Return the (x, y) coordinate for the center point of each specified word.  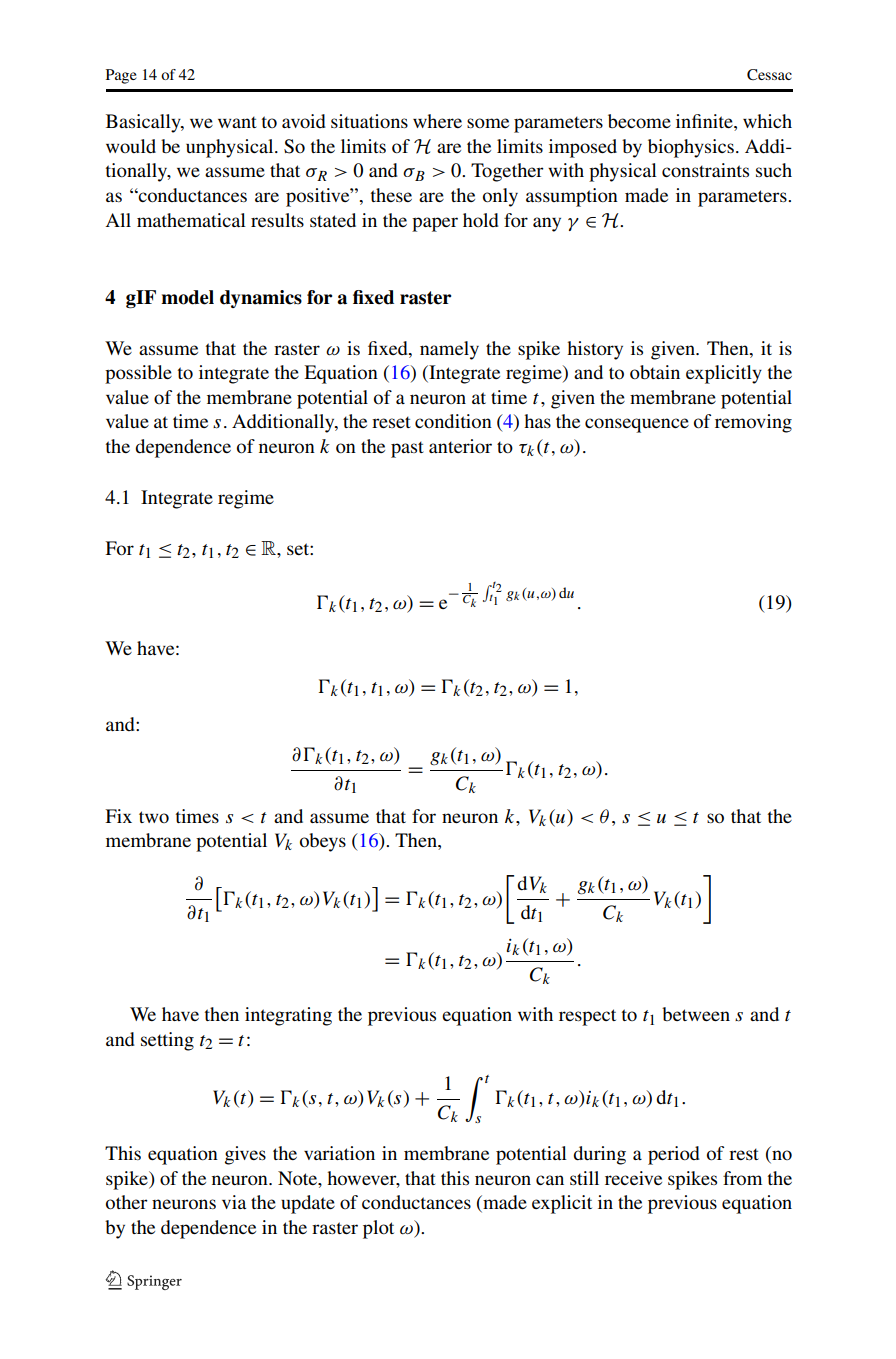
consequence (637, 425)
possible (138, 374)
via (234, 1202)
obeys (323, 842)
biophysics (691, 148)
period (674, 1155)
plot (378, 1229)
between (696, 1014)
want (237, 122)
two (154, 817)
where (437, 121)
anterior (460, 446)
